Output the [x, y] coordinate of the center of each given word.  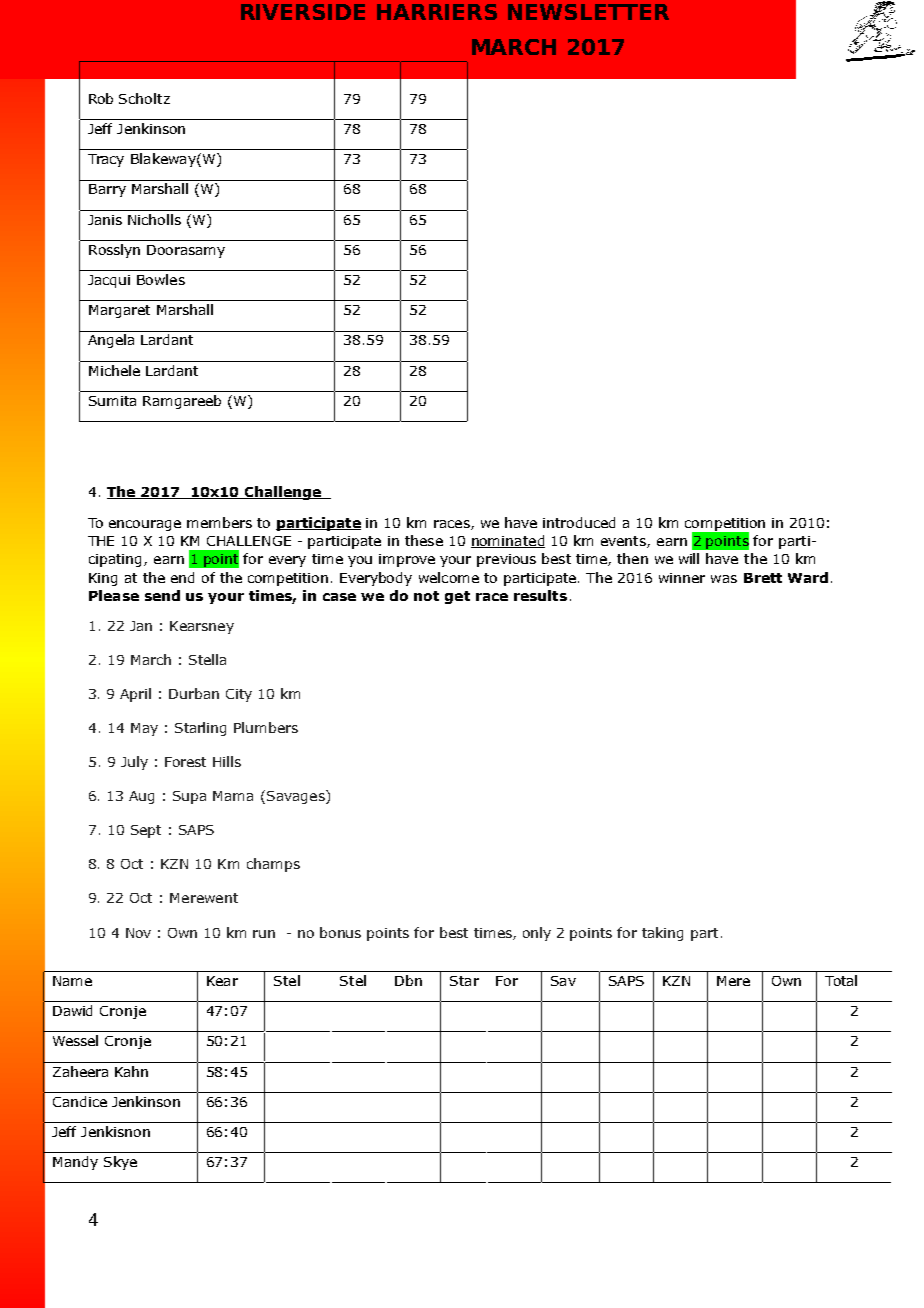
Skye [120, 1163]
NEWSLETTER [588, 12]
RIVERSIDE [303, 12]
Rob [101, 98]
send [162, 595]
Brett [763, 578]
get [457, 597]
